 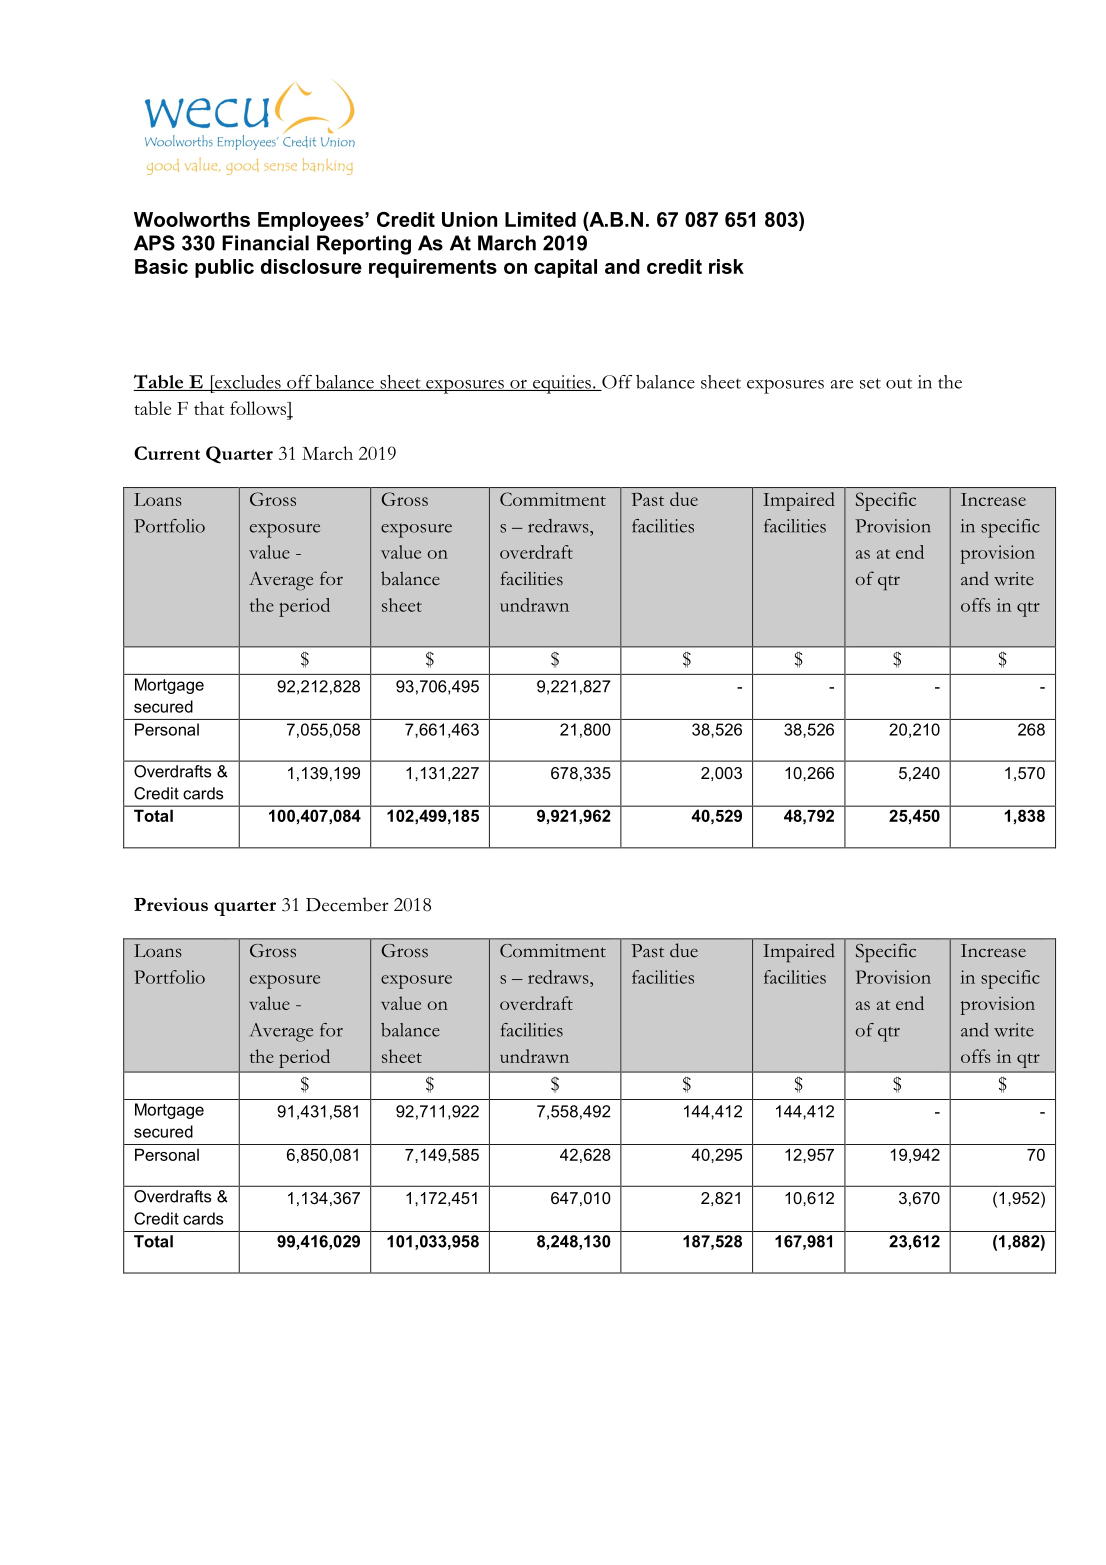 I want to click on that, so click(x=209, y=408).
